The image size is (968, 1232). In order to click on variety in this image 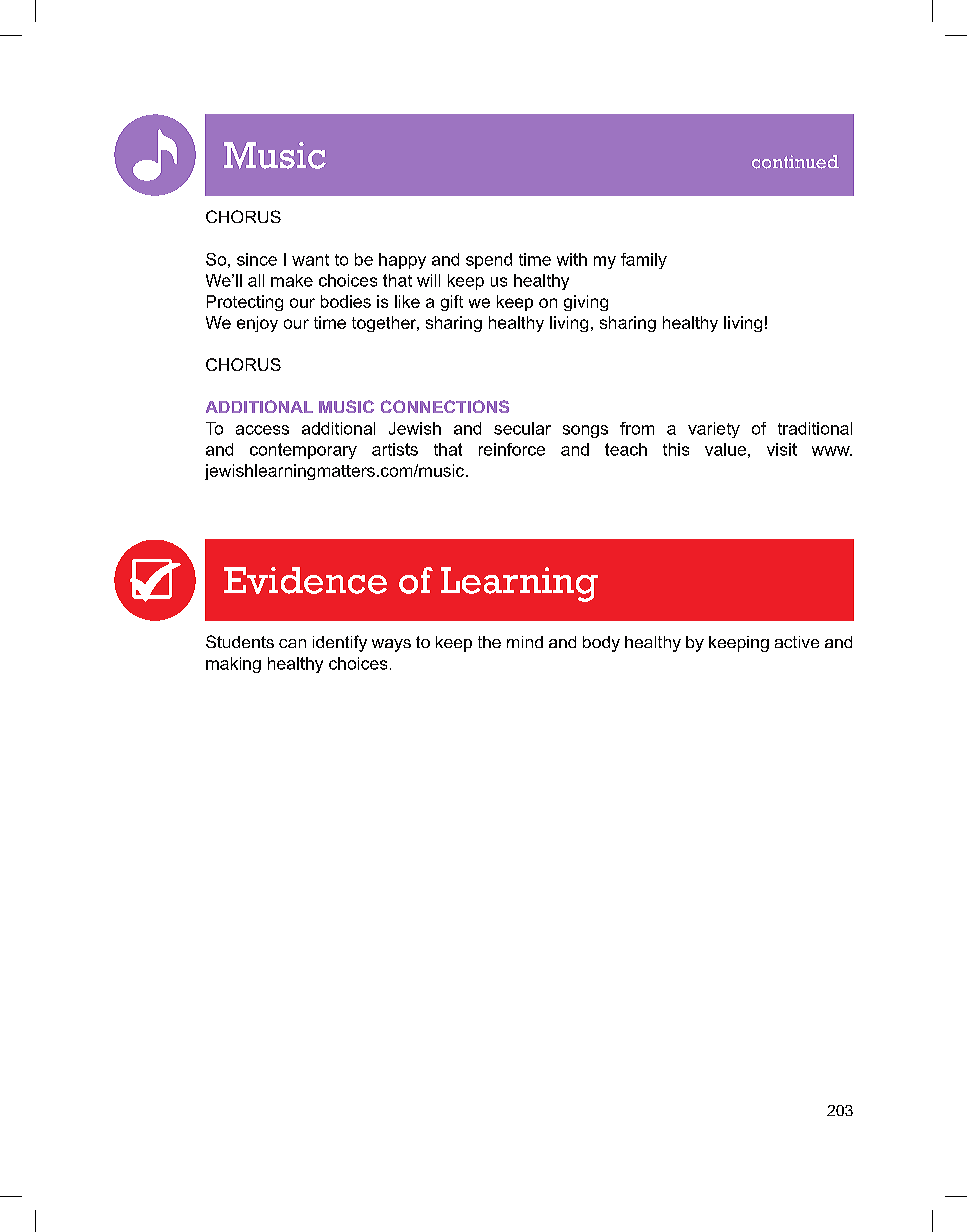, I will do `click(714, 430)`.
